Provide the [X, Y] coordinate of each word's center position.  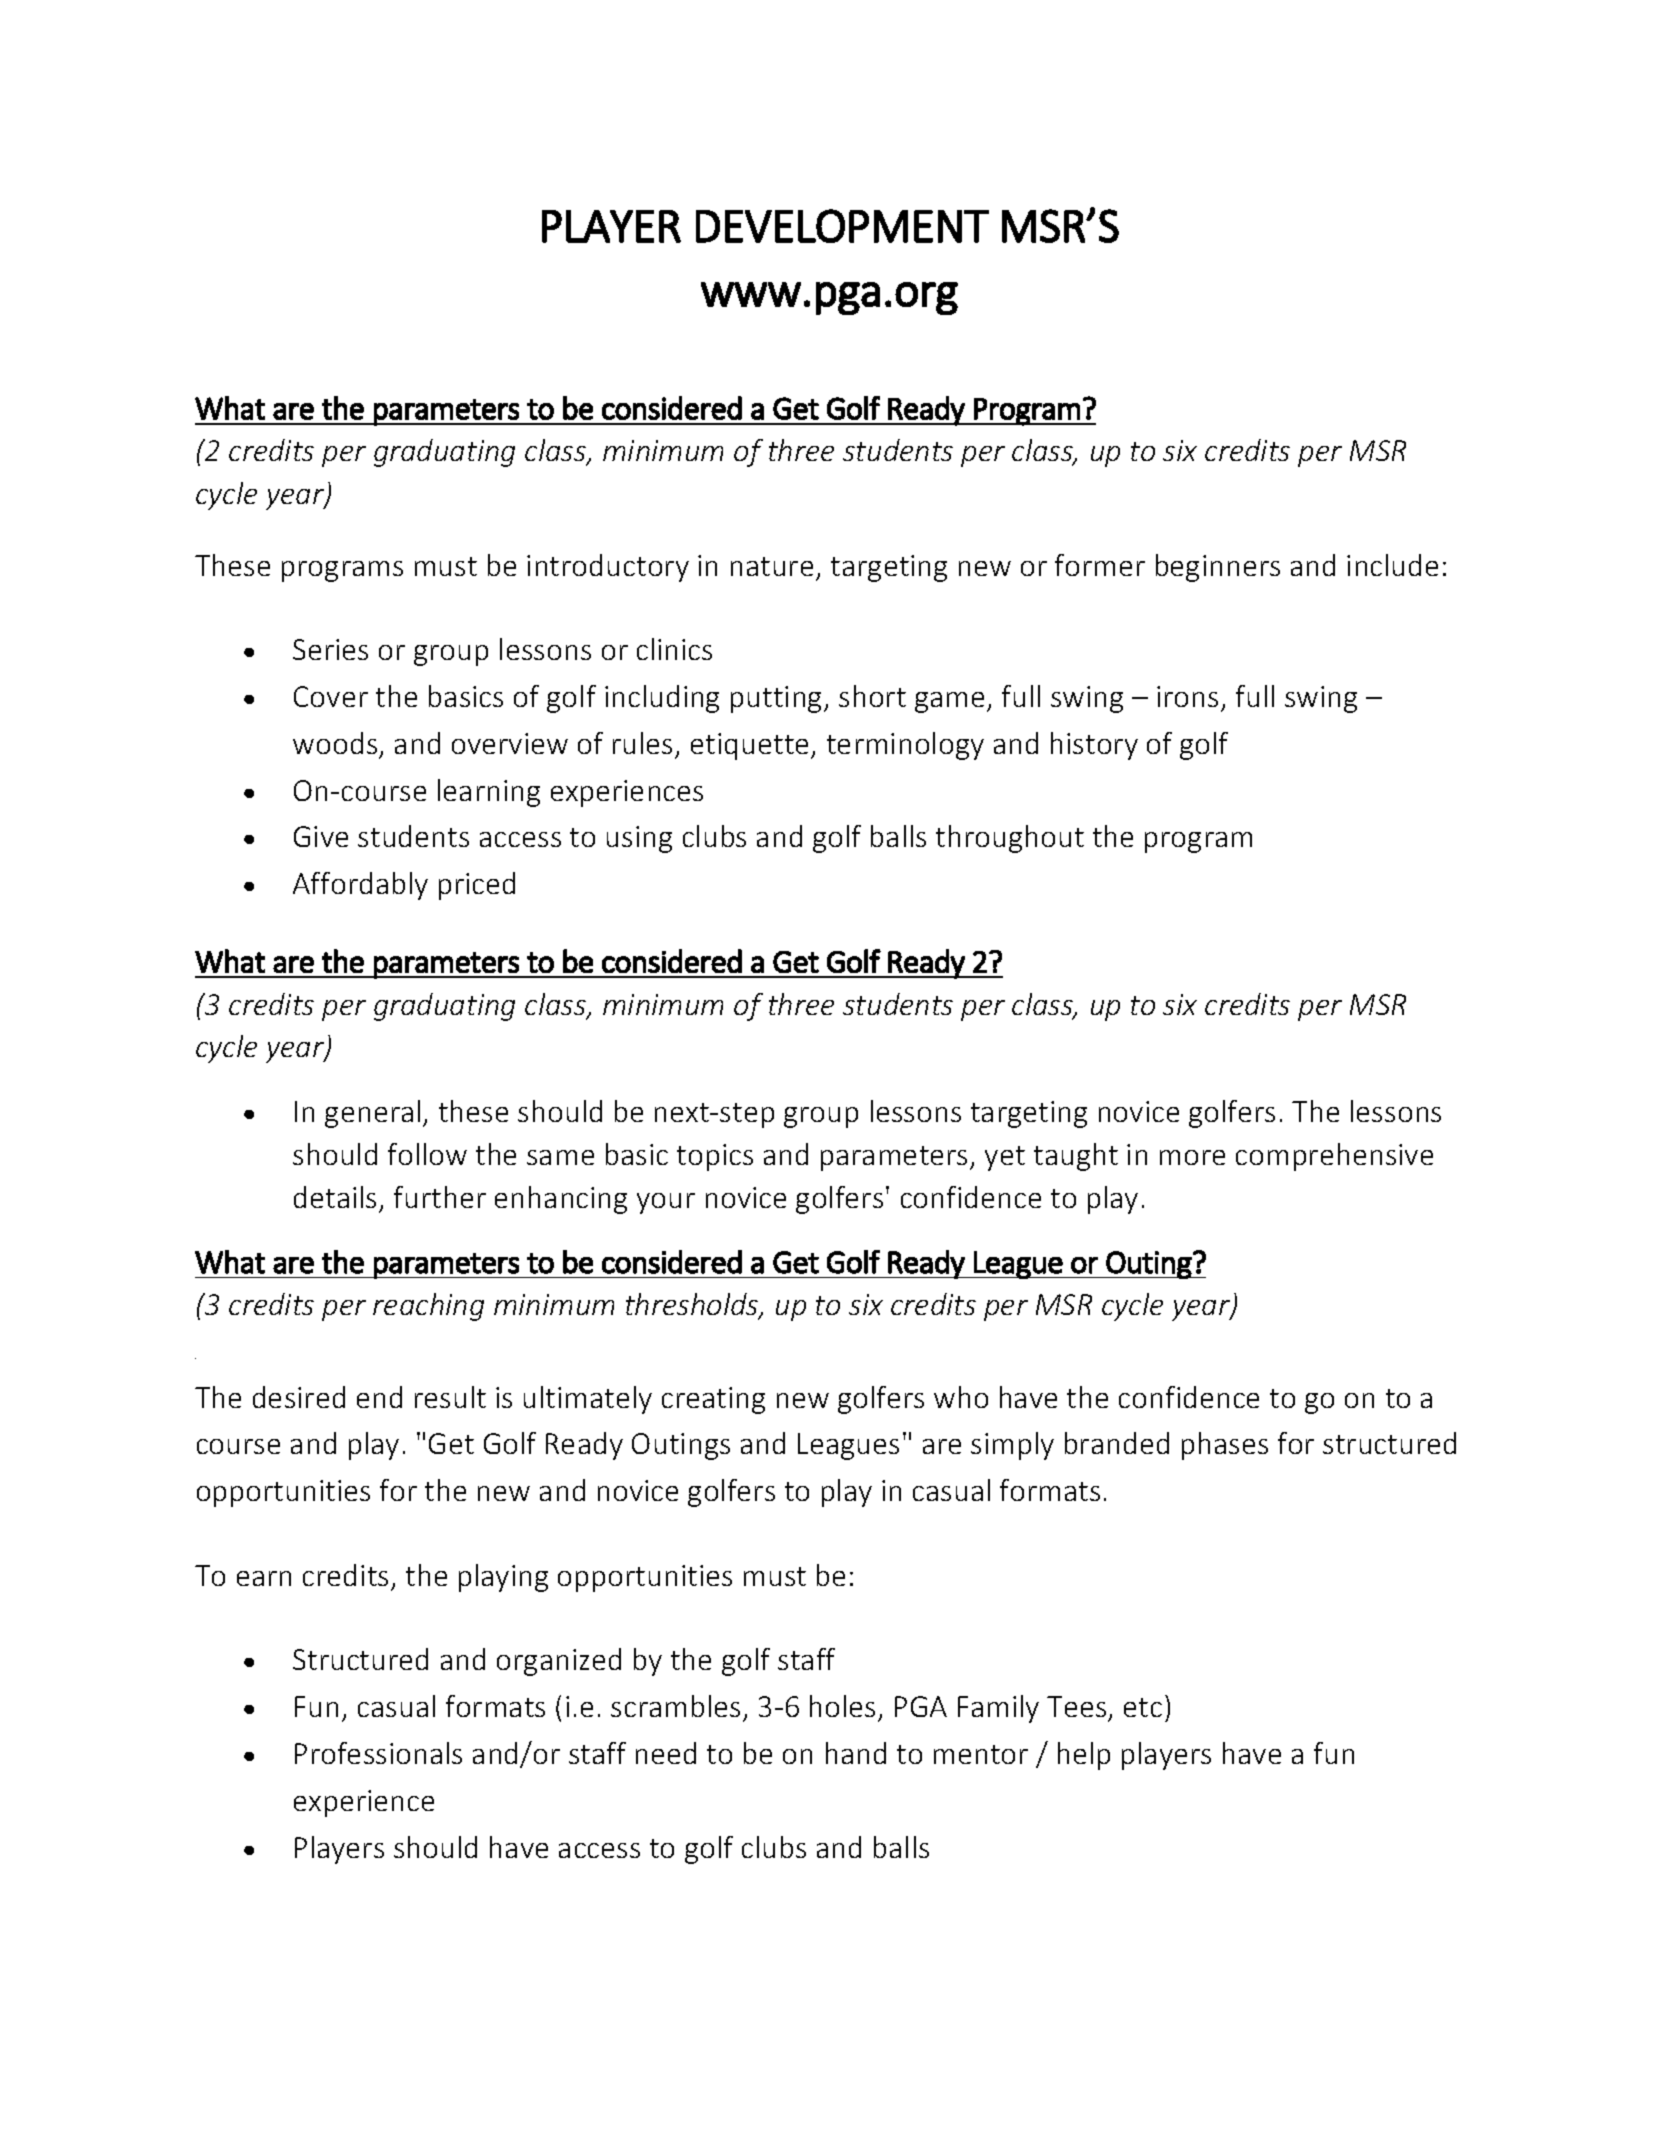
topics [715, 1157]
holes [842, 1706]
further [440, 1197]
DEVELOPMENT [842, 226]
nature [772, 566]
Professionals [378, 1753]
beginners [1218, 568]
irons [1187, 696]
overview [510, 743]
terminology [905, 746]
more [1192, 1157]
